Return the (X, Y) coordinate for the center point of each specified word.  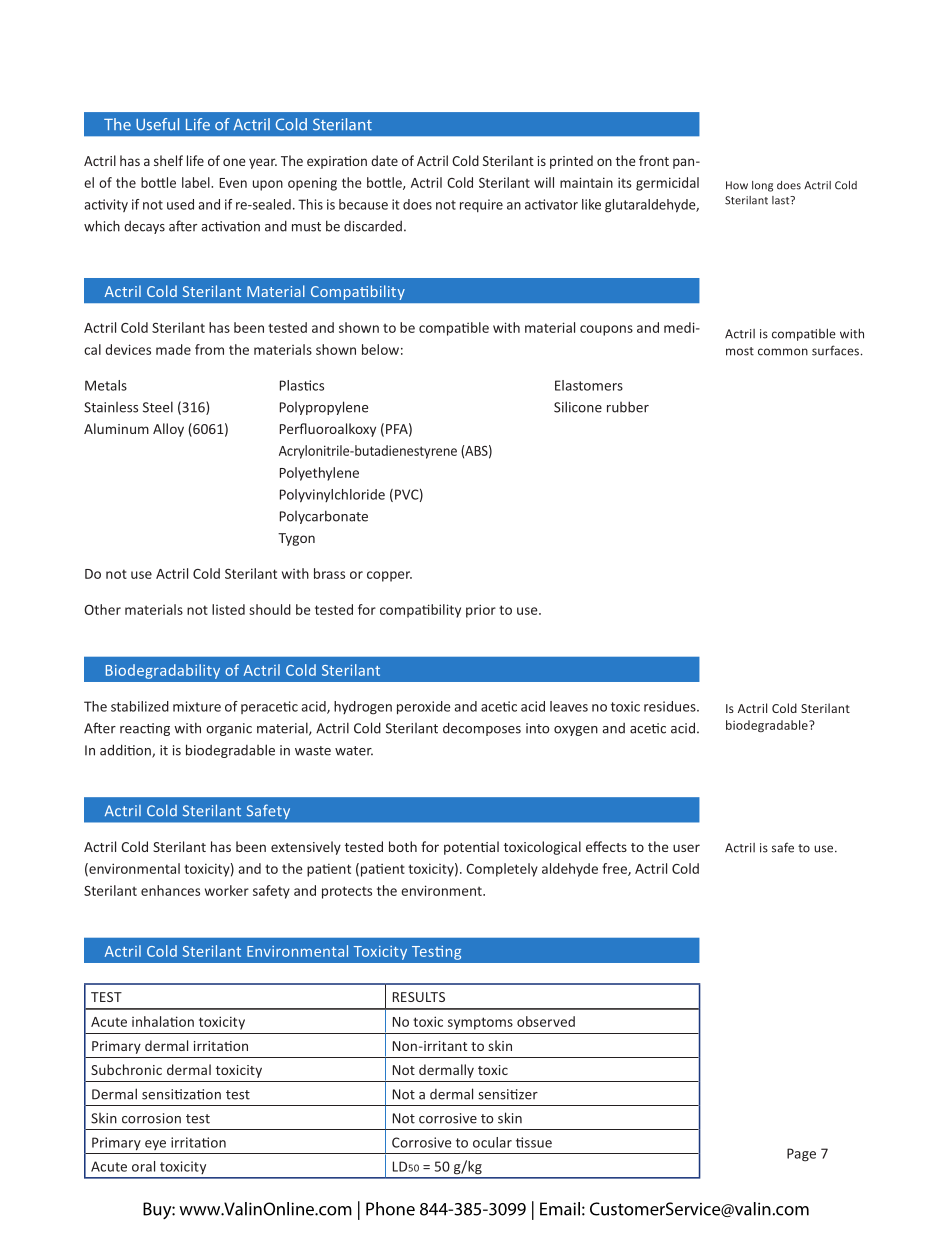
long (762, 186)
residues (671, 706)
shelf (168, 160)
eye (155, 1145)
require (481, 205)
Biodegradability (163, 671)
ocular (492, 1142)
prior (481, 611)
